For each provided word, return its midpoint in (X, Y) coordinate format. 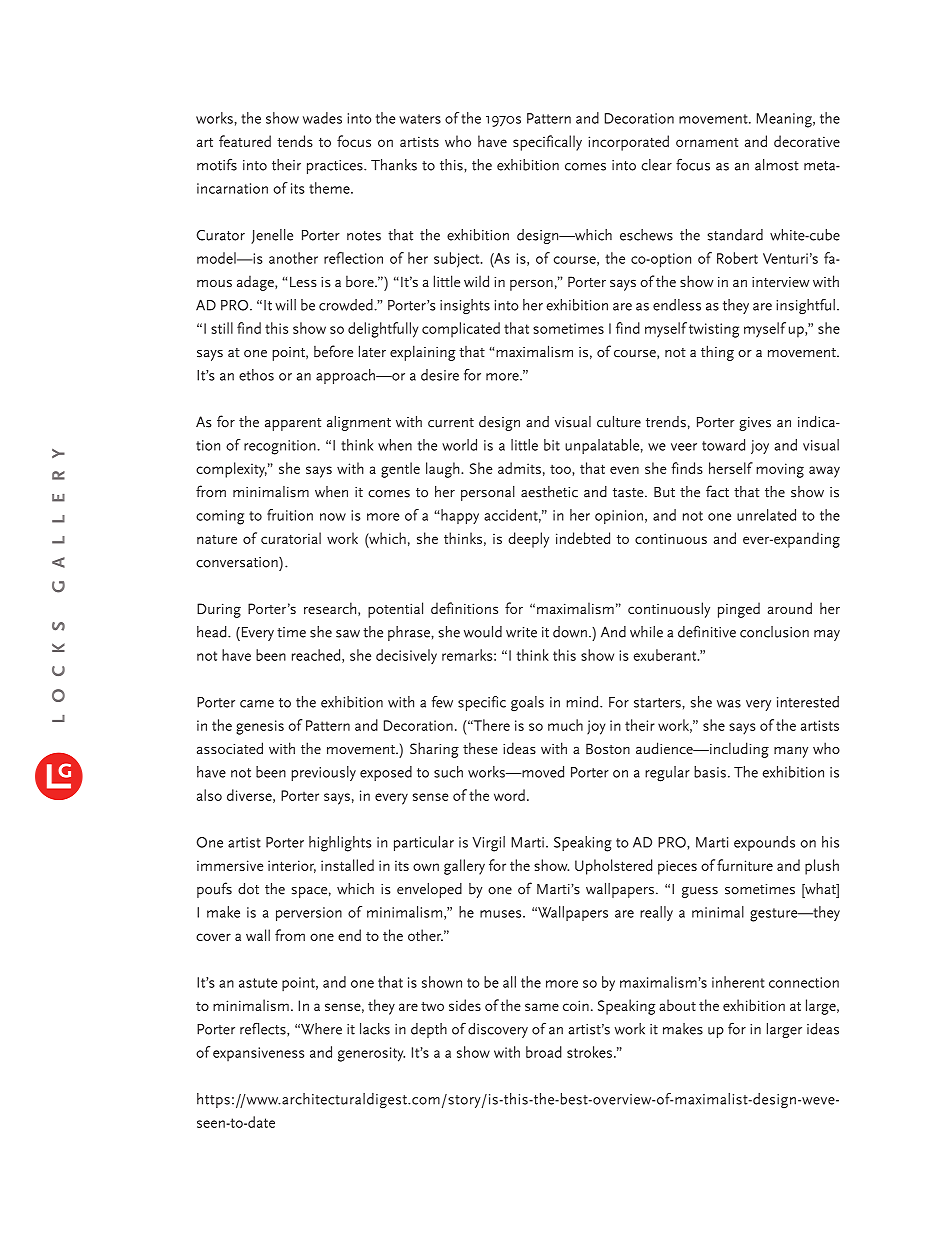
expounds (764, 843)
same (542, 1007)
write (521, 632)
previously (323, 773)
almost (777, 165)
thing (717, 353)
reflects (264, 1029)
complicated (461, 330)
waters (420, 119)
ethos (256, 375)
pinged (739, 610)
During (219, 610)
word (509, 795)
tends (295, 141)
